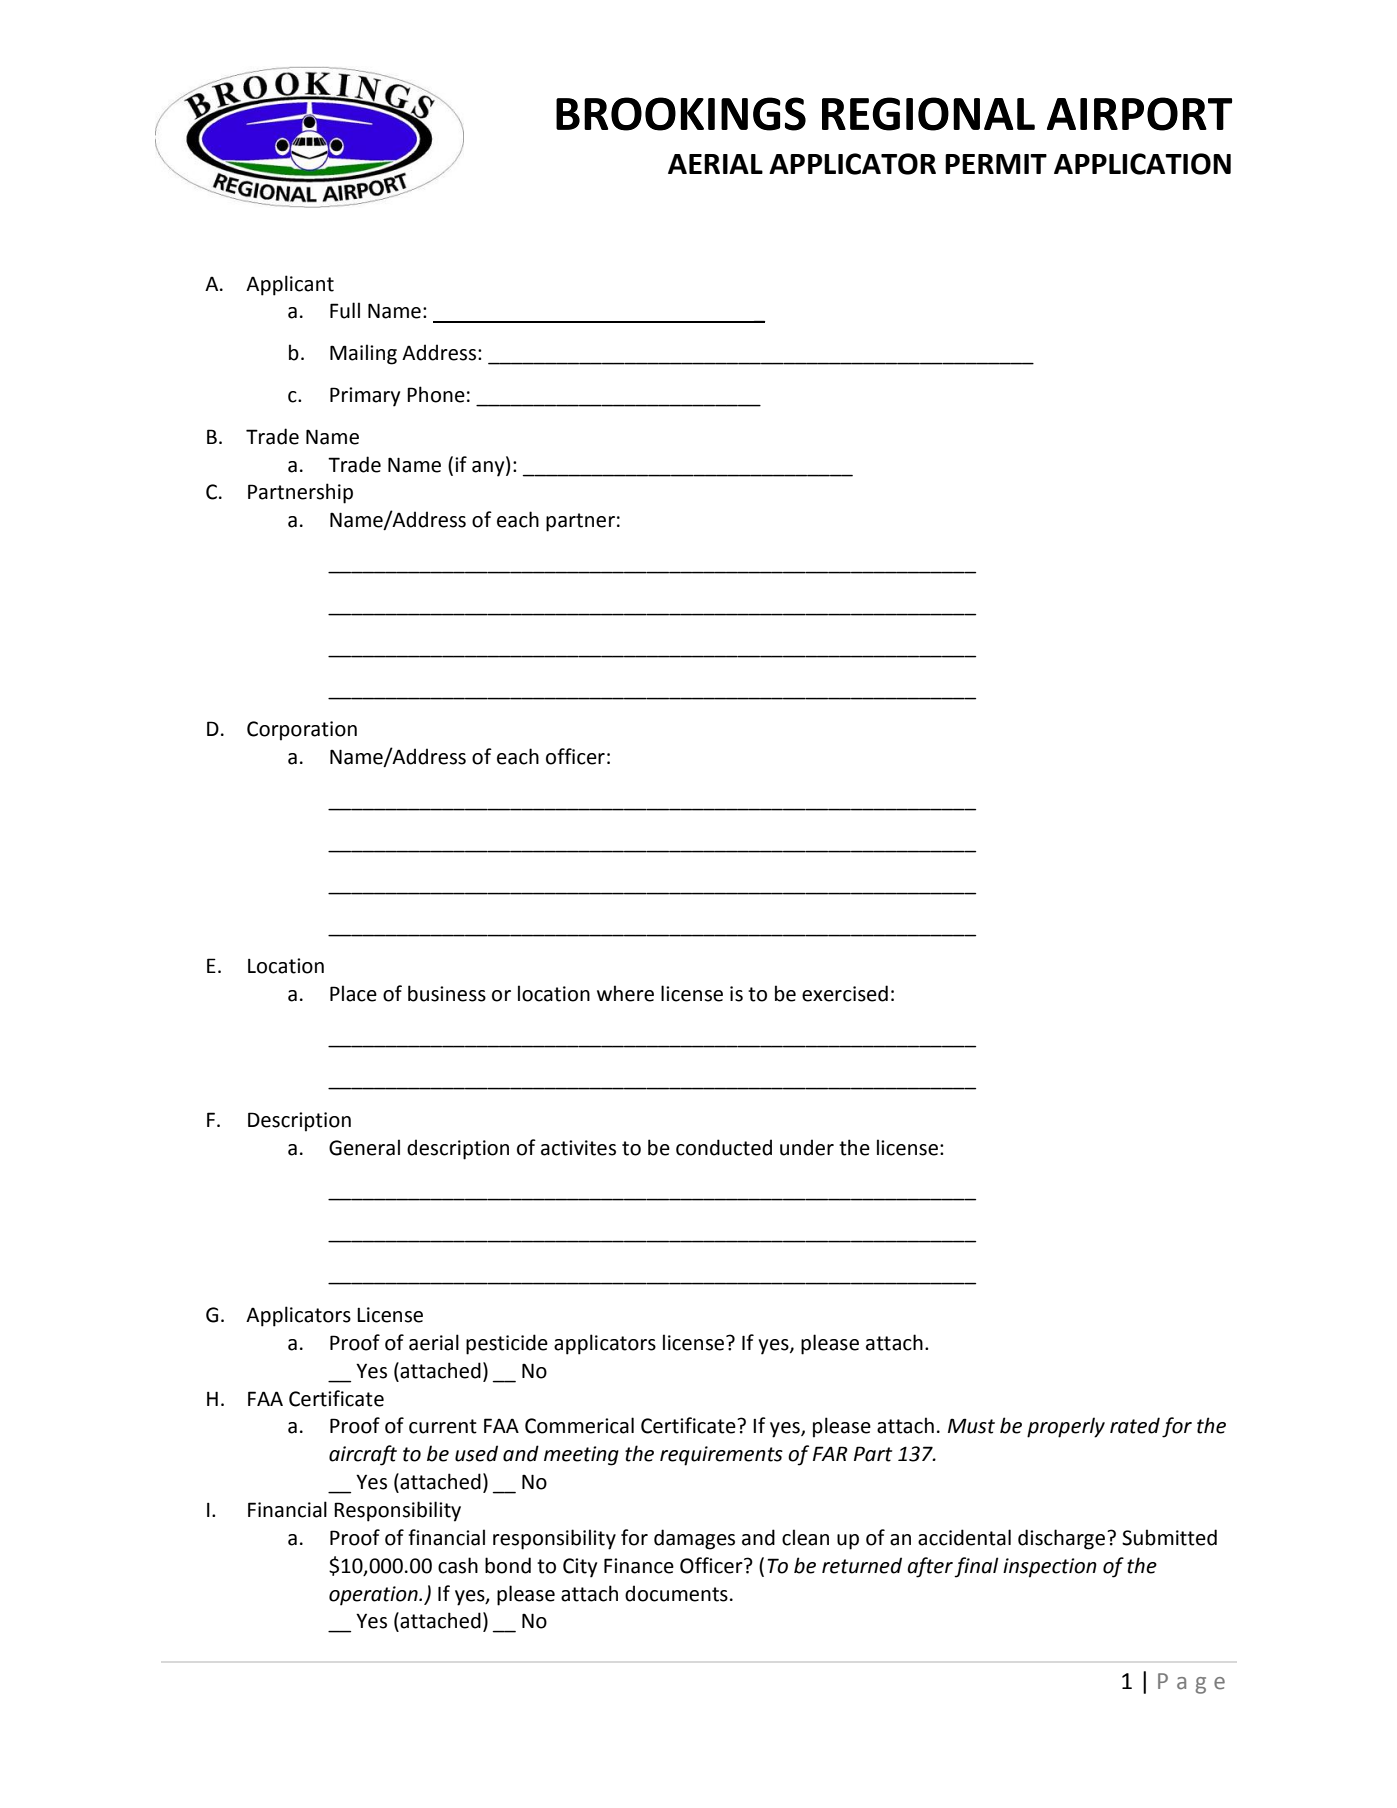 Image resolution: width=1397 pixels, height=1808 pixels. What do you see at coordinates (694, 1539) in the screenshot?
I see `damages` at bounding box center [694, 1539].
